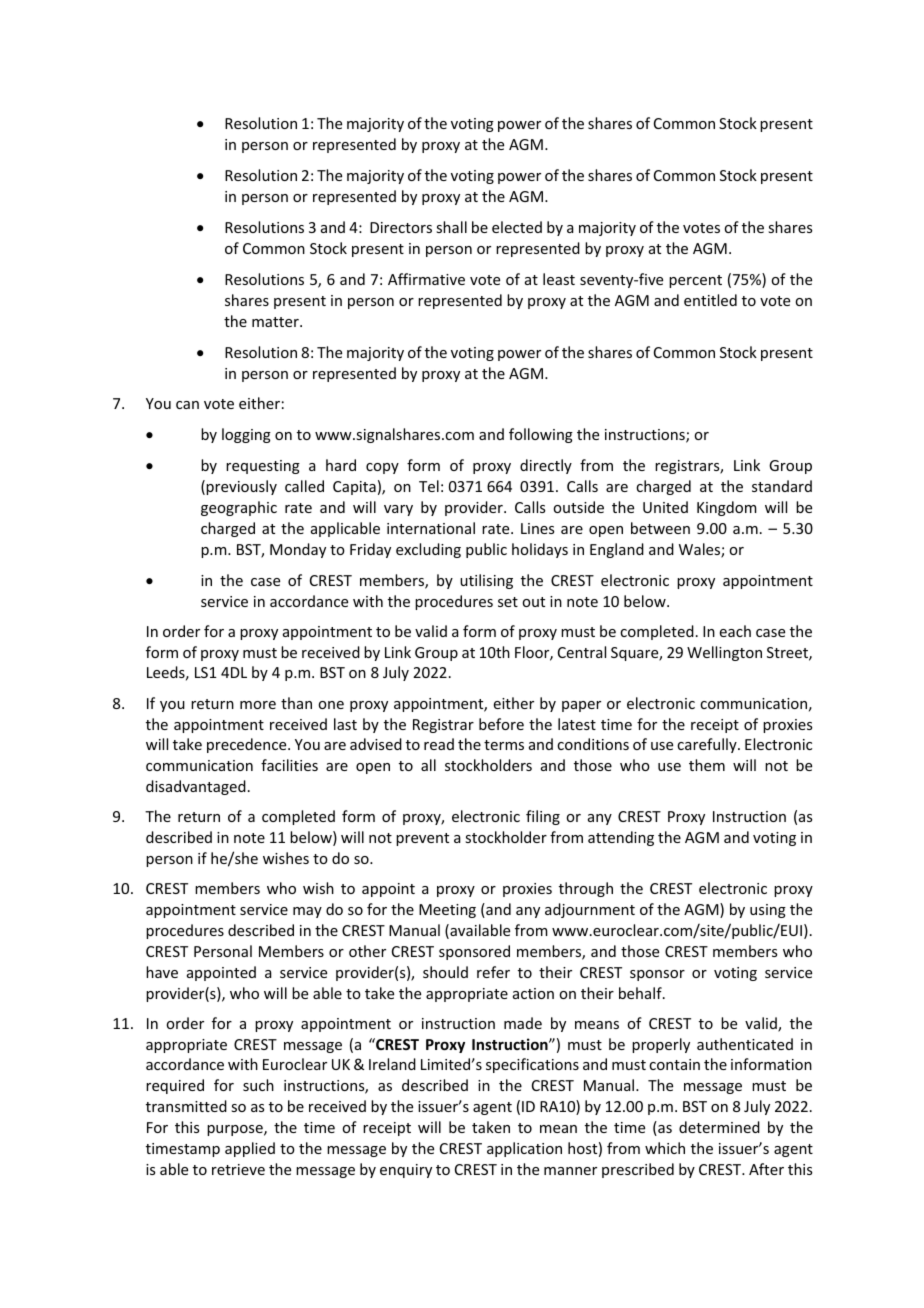 Image resolution: width=924 pixels, height=1308 pixels. I want to click on geographic, so click(239, 508).
